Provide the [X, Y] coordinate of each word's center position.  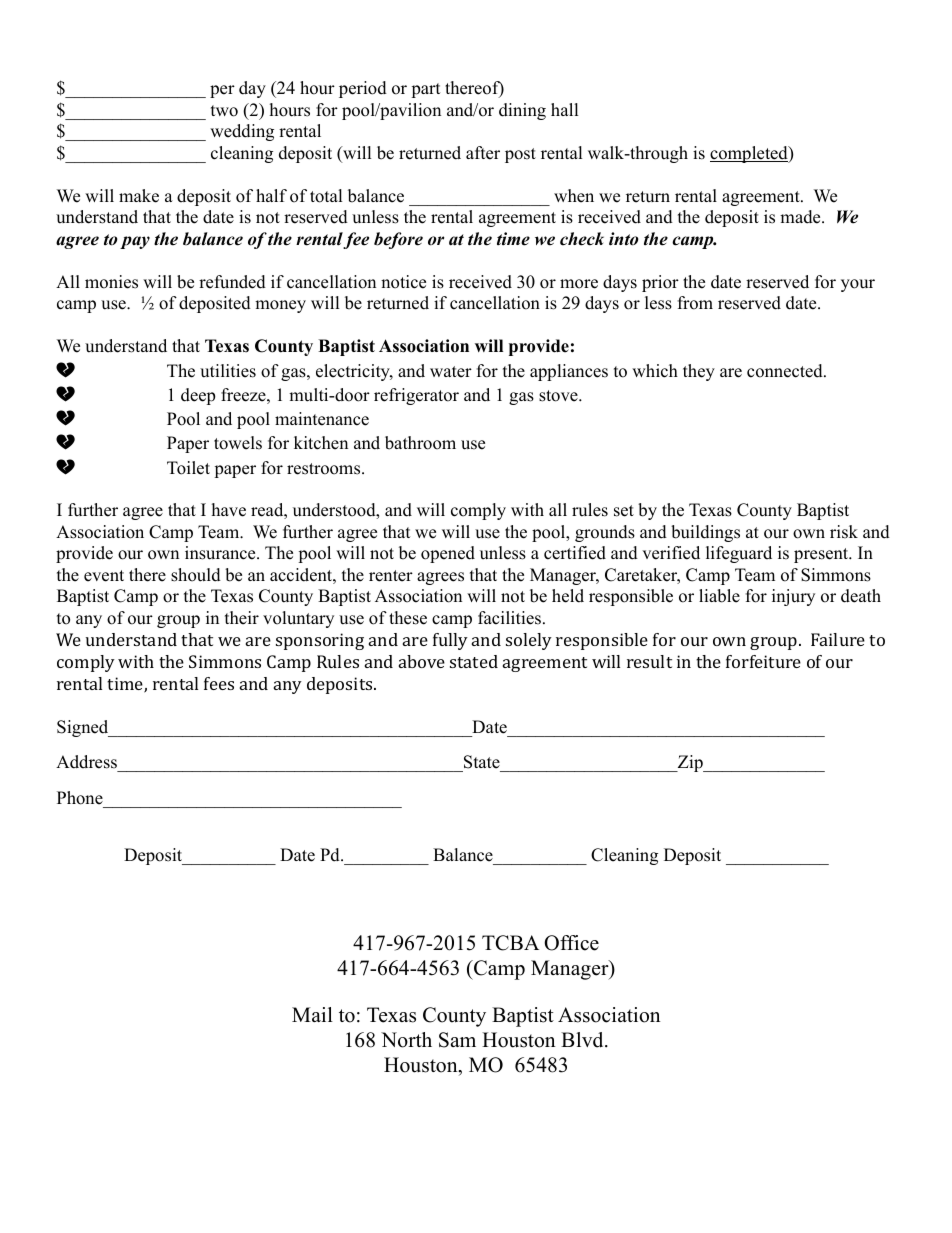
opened [448, 554]
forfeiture [763, 661]
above [422, 661]
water [451, 372]
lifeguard [739, 554]
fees [219, 683]
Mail [312, 1014]
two [224, 111]
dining [522, 111]
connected [786, 371]
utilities [228, 371]
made [801, 217]
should [196, 575]
